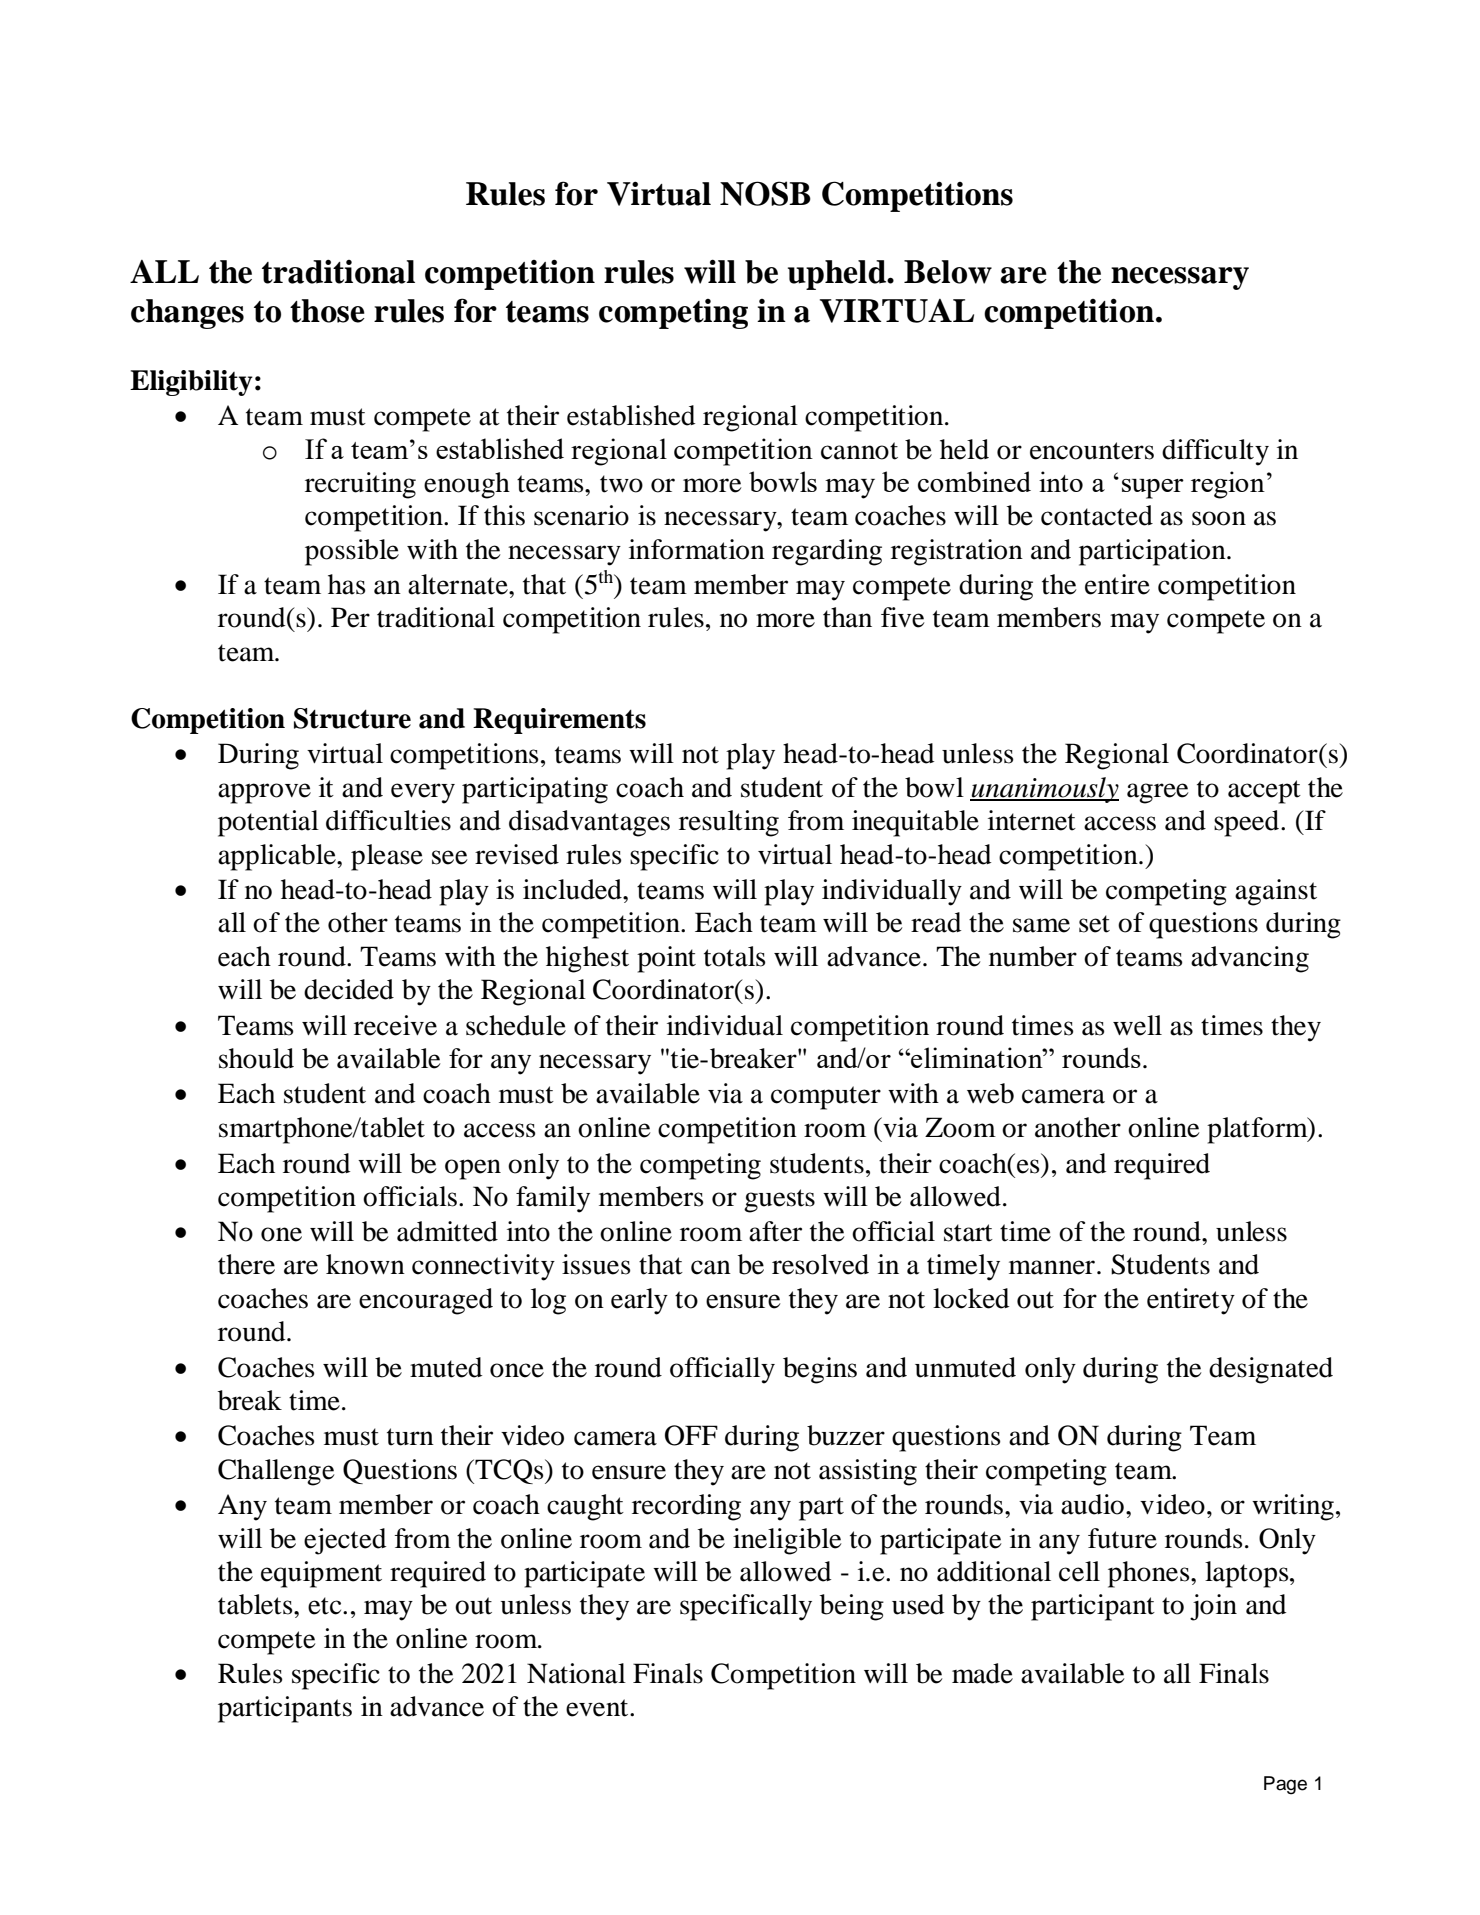 This screenshot has height=1915, width=1480. I want to click on resulting, so click(729, 823).
